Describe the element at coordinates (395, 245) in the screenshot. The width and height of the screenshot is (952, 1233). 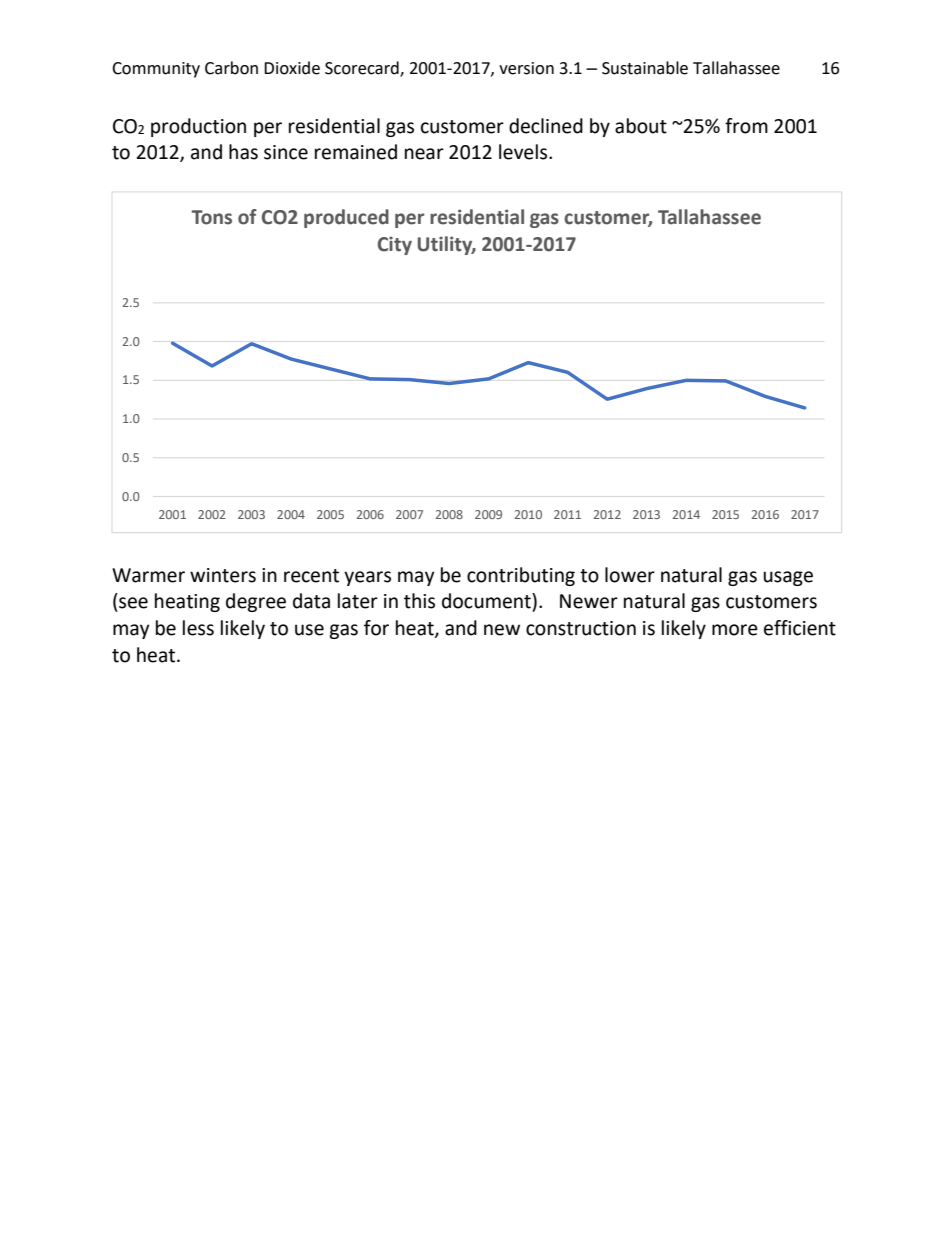
I see `City` at that location.
